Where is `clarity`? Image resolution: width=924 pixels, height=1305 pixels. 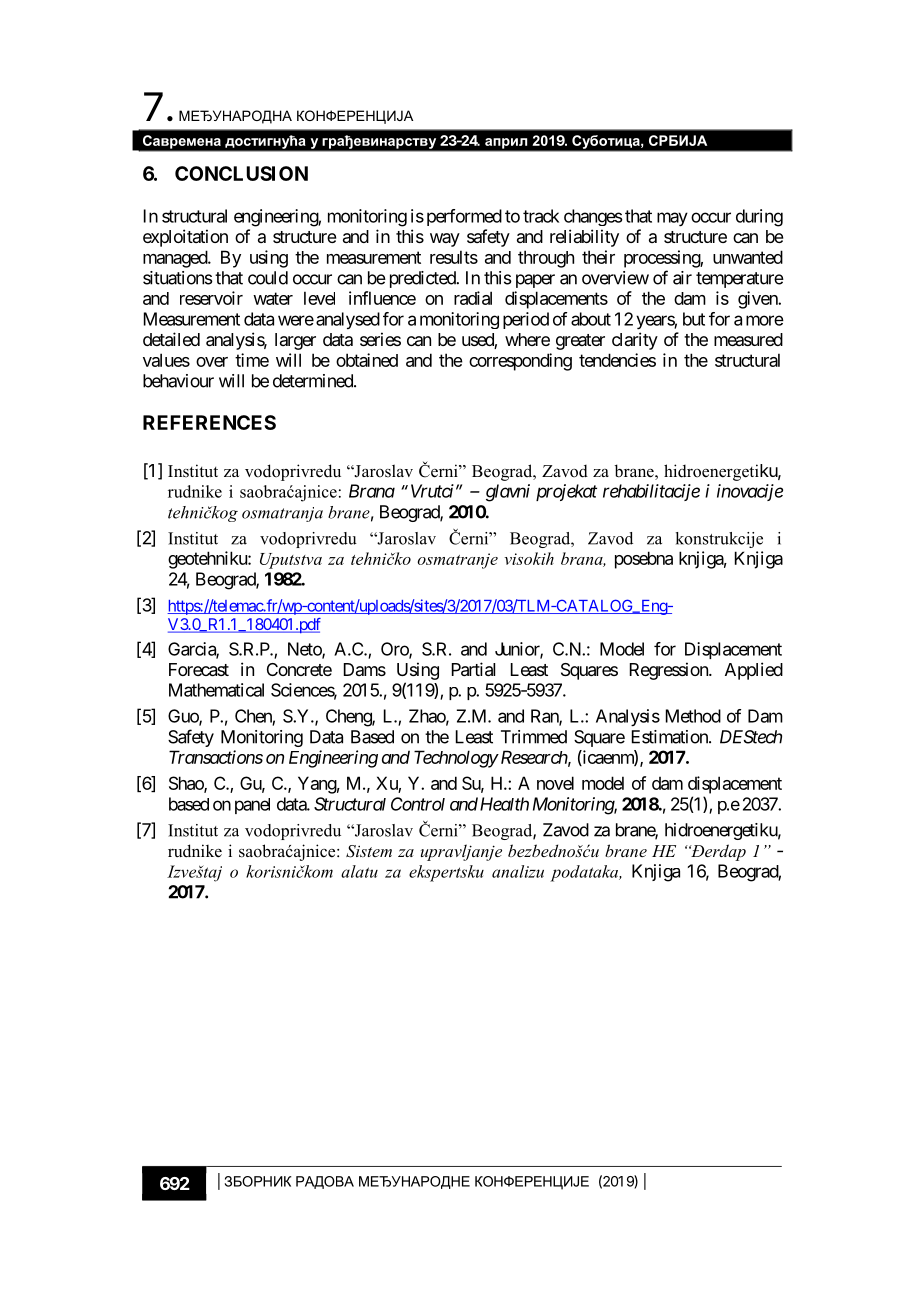
clarity is located at coordinates (635, 341).
